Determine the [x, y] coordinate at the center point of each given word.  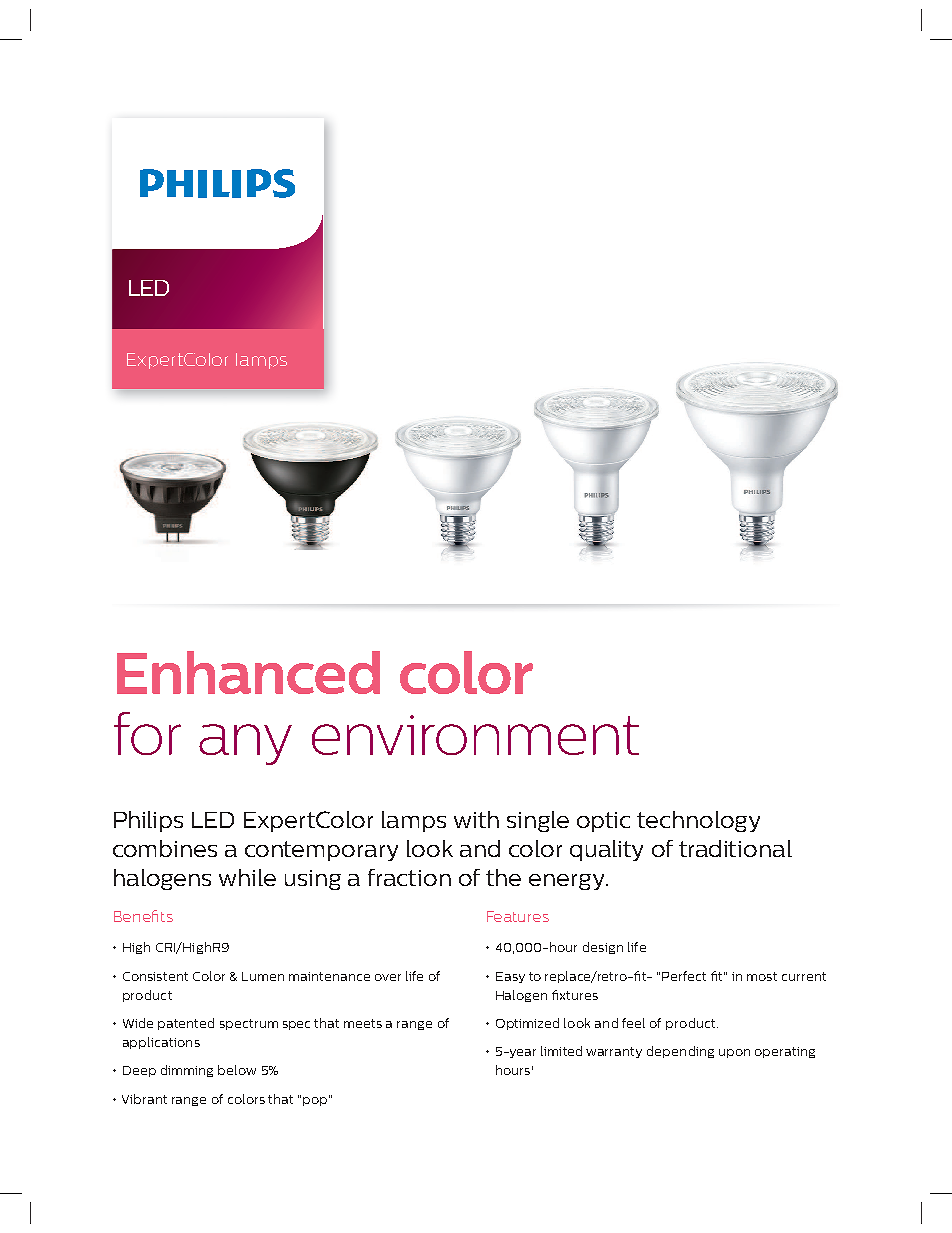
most [762, 976]
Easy [510, 977]
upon [734, 1053]
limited [561, 1051]
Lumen [263, 976]
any [245, 744]
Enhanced [248, 672]
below [237, 1070]
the [503, 877]
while [247, 877]
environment [475, 735]
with [476, 819]
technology [698, 821]
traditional [735, 848]
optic [603, 822]
